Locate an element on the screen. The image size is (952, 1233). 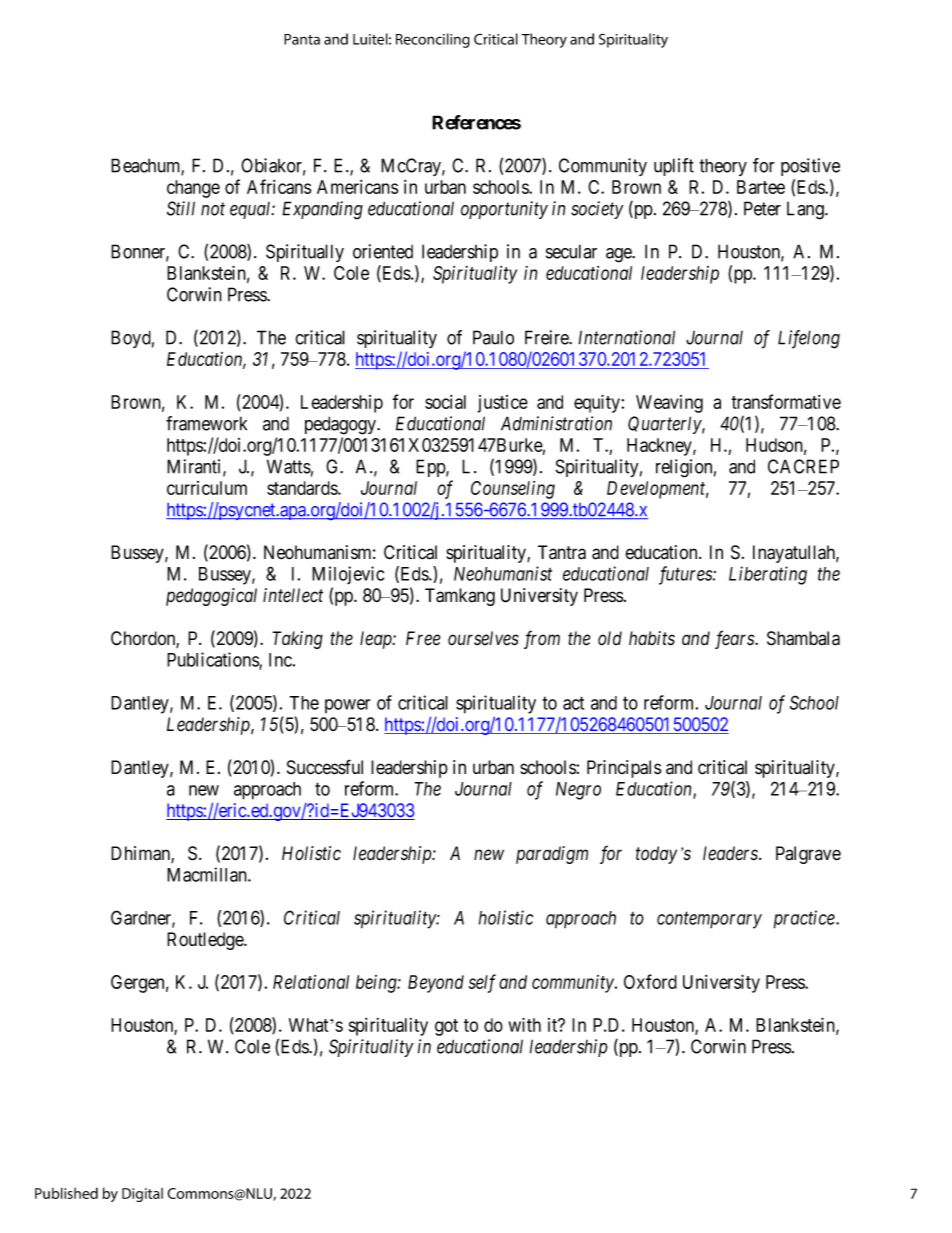
Reconciling is located at coordinates (433, 40).
